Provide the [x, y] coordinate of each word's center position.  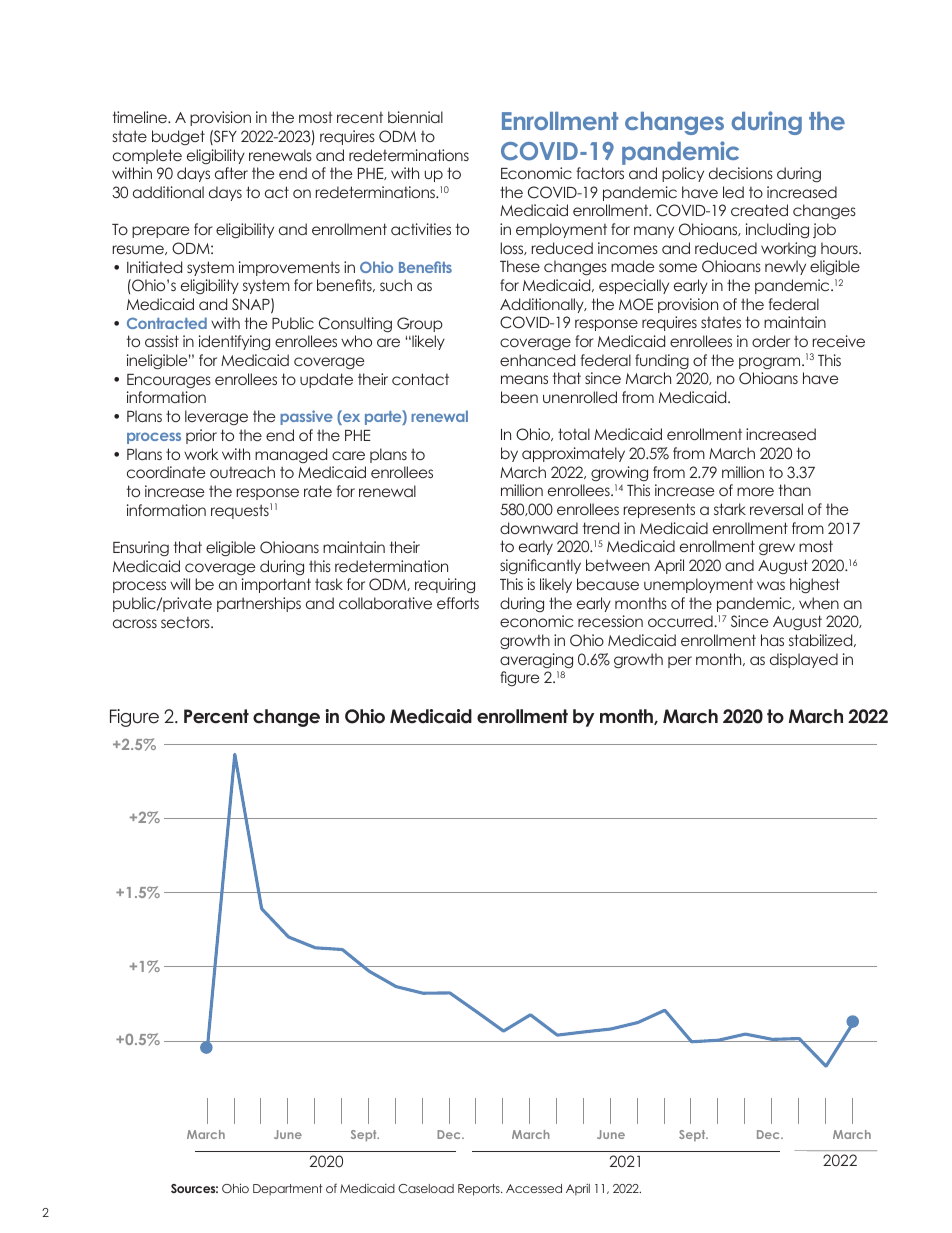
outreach [242, 472]
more [755, 491]
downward [539, 528]
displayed [804, 660]
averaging [536, 660]
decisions [741, 173]
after [231, 173]
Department [288, 1190]
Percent [216, 716]
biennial [415, 117]
